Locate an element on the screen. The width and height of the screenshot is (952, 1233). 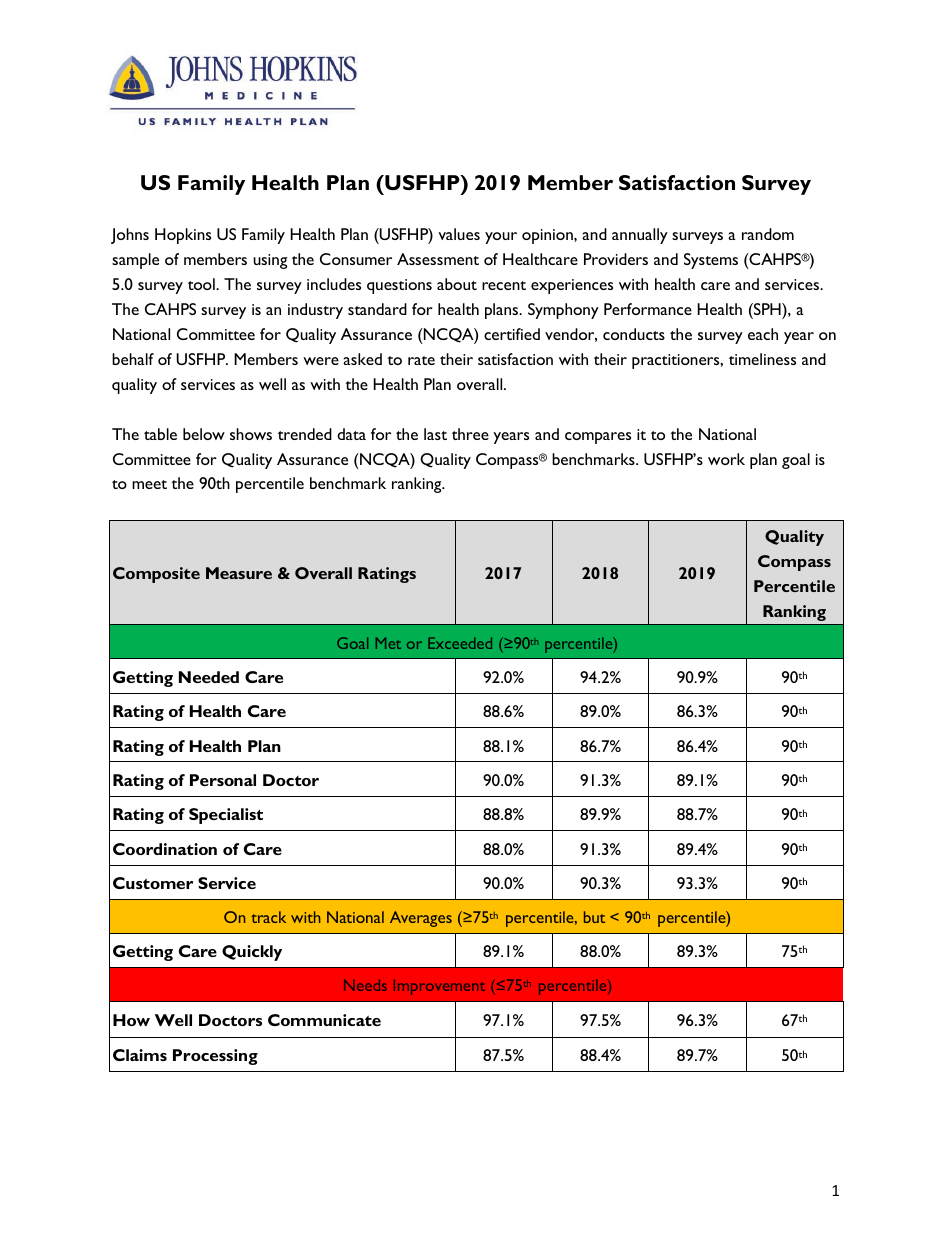
Improvement is located at coordinates (439, 987).
